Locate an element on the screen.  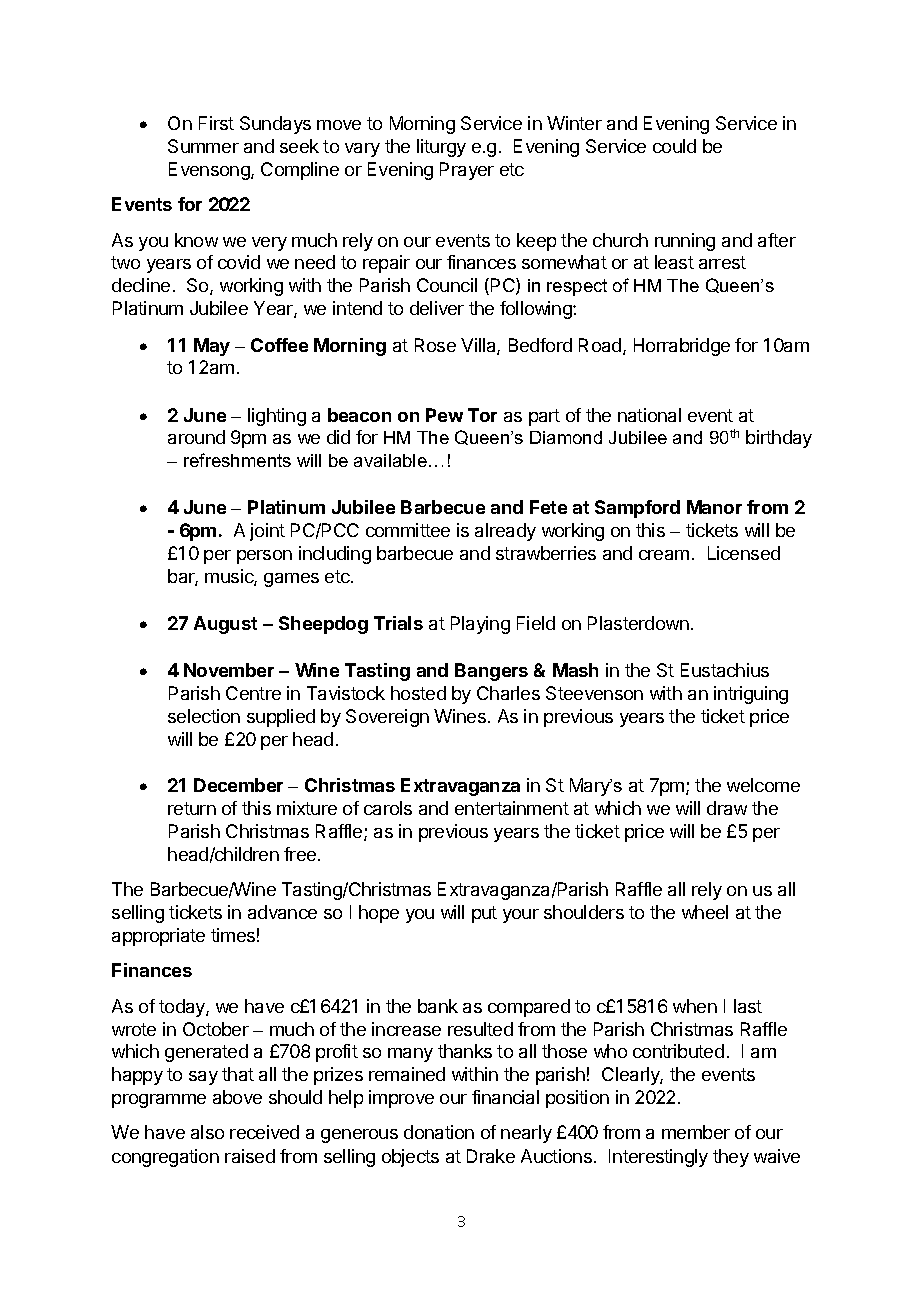
August is located at coordinates (225, 625).
